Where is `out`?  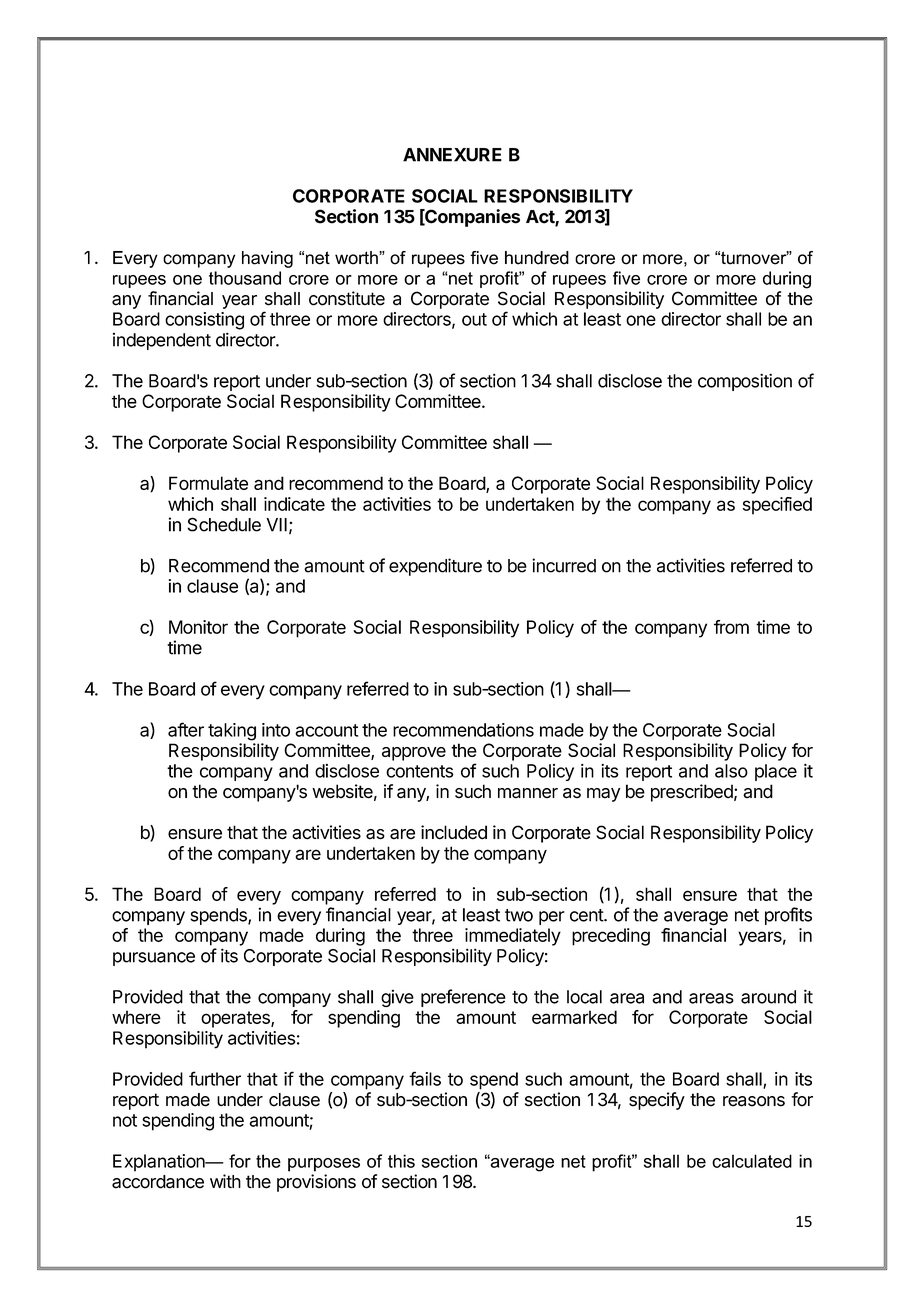 out is located at coordinates (474, 319).
